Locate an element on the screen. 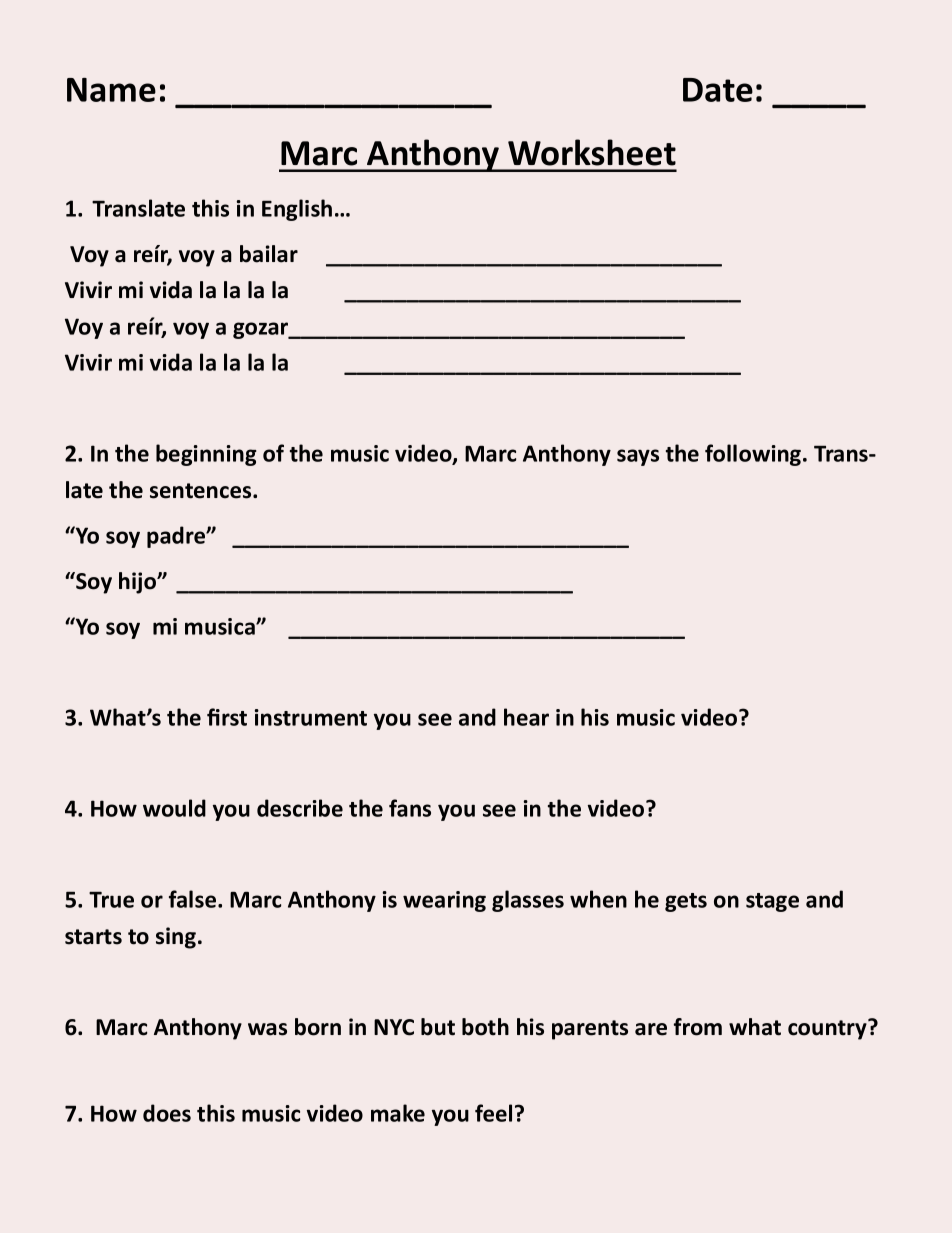 Image resolution: width=952 pixels, height=1233 pixels. Name is located at coordinates (111, 90).
